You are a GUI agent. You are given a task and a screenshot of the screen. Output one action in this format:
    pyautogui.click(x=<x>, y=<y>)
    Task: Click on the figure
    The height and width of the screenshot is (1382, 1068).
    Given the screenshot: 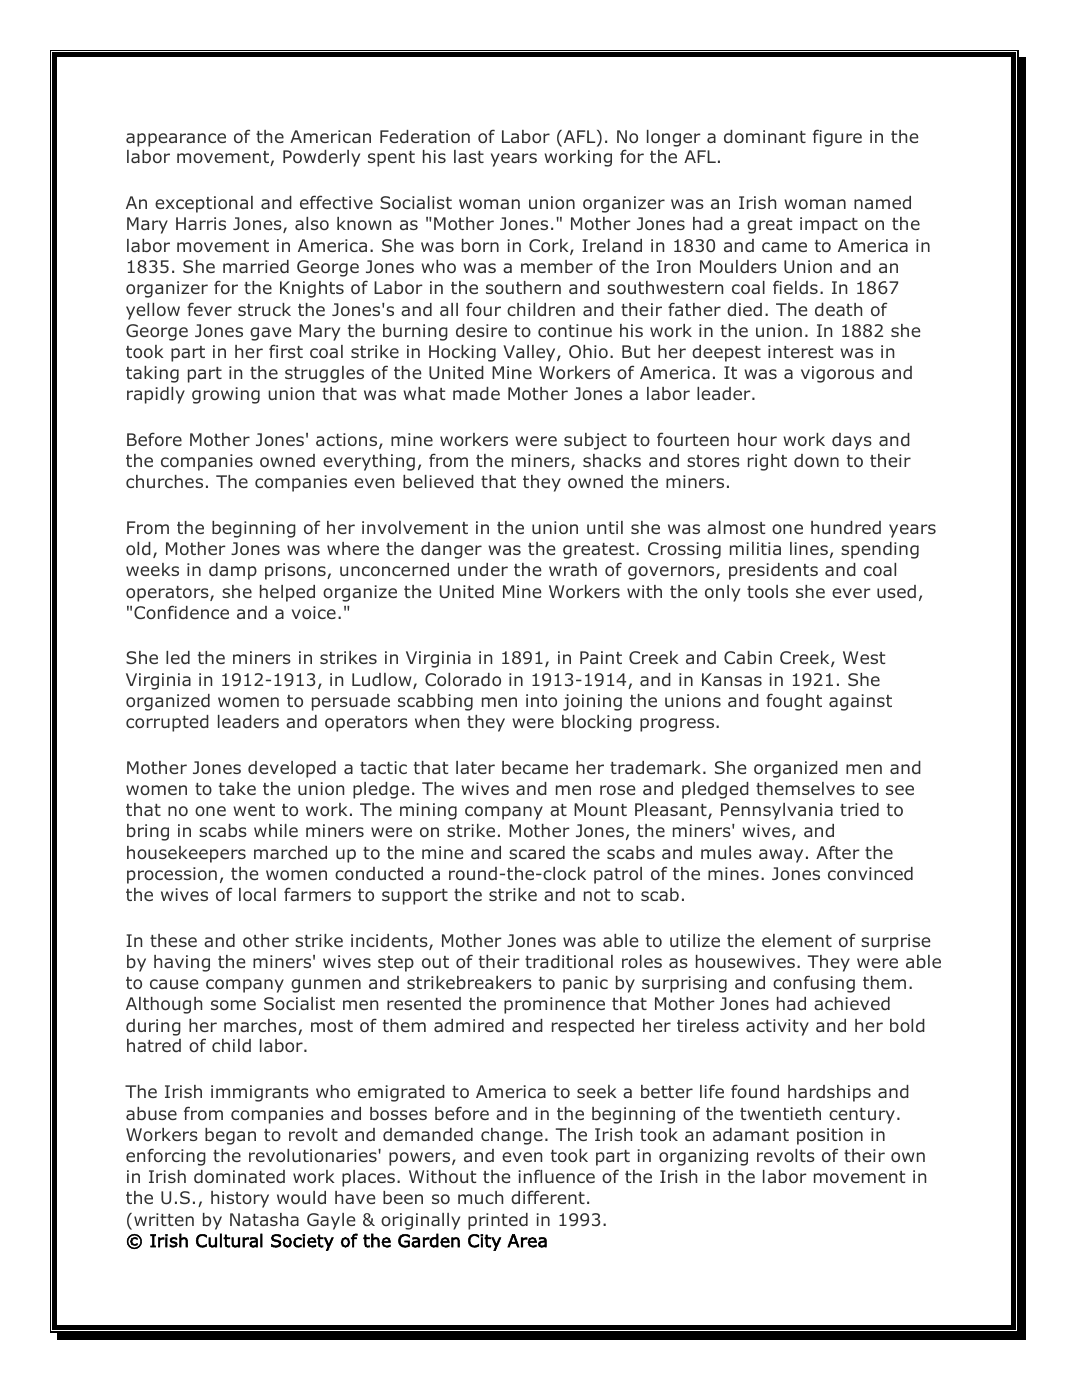 What is the action you would take?
    pyautogui.click(x=837, y=138)
